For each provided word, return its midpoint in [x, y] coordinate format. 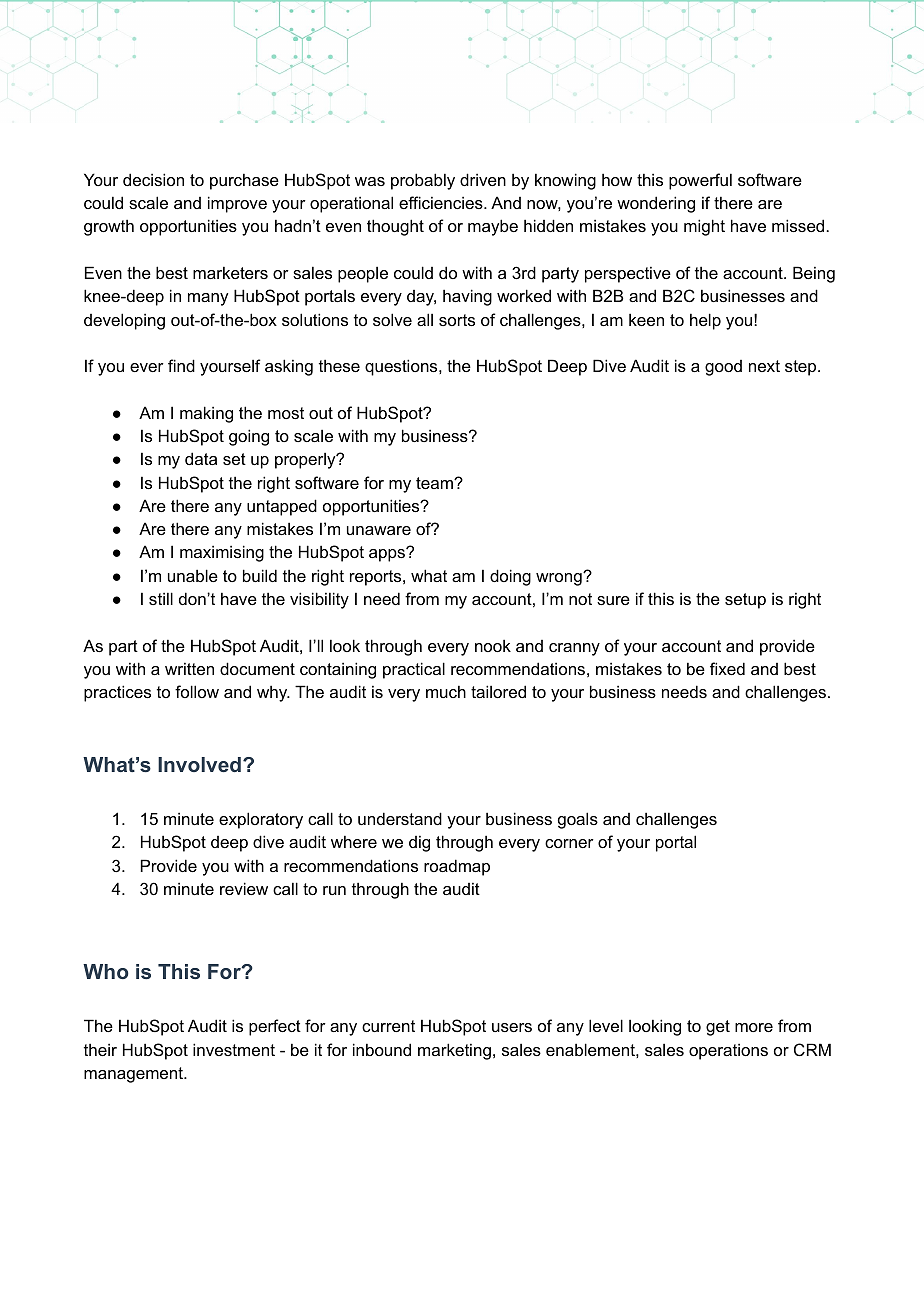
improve [237, 204]
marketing [454, 1051]
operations [728, 1051]
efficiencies [442, 202]
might [704, 227]
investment [234, 1049]
